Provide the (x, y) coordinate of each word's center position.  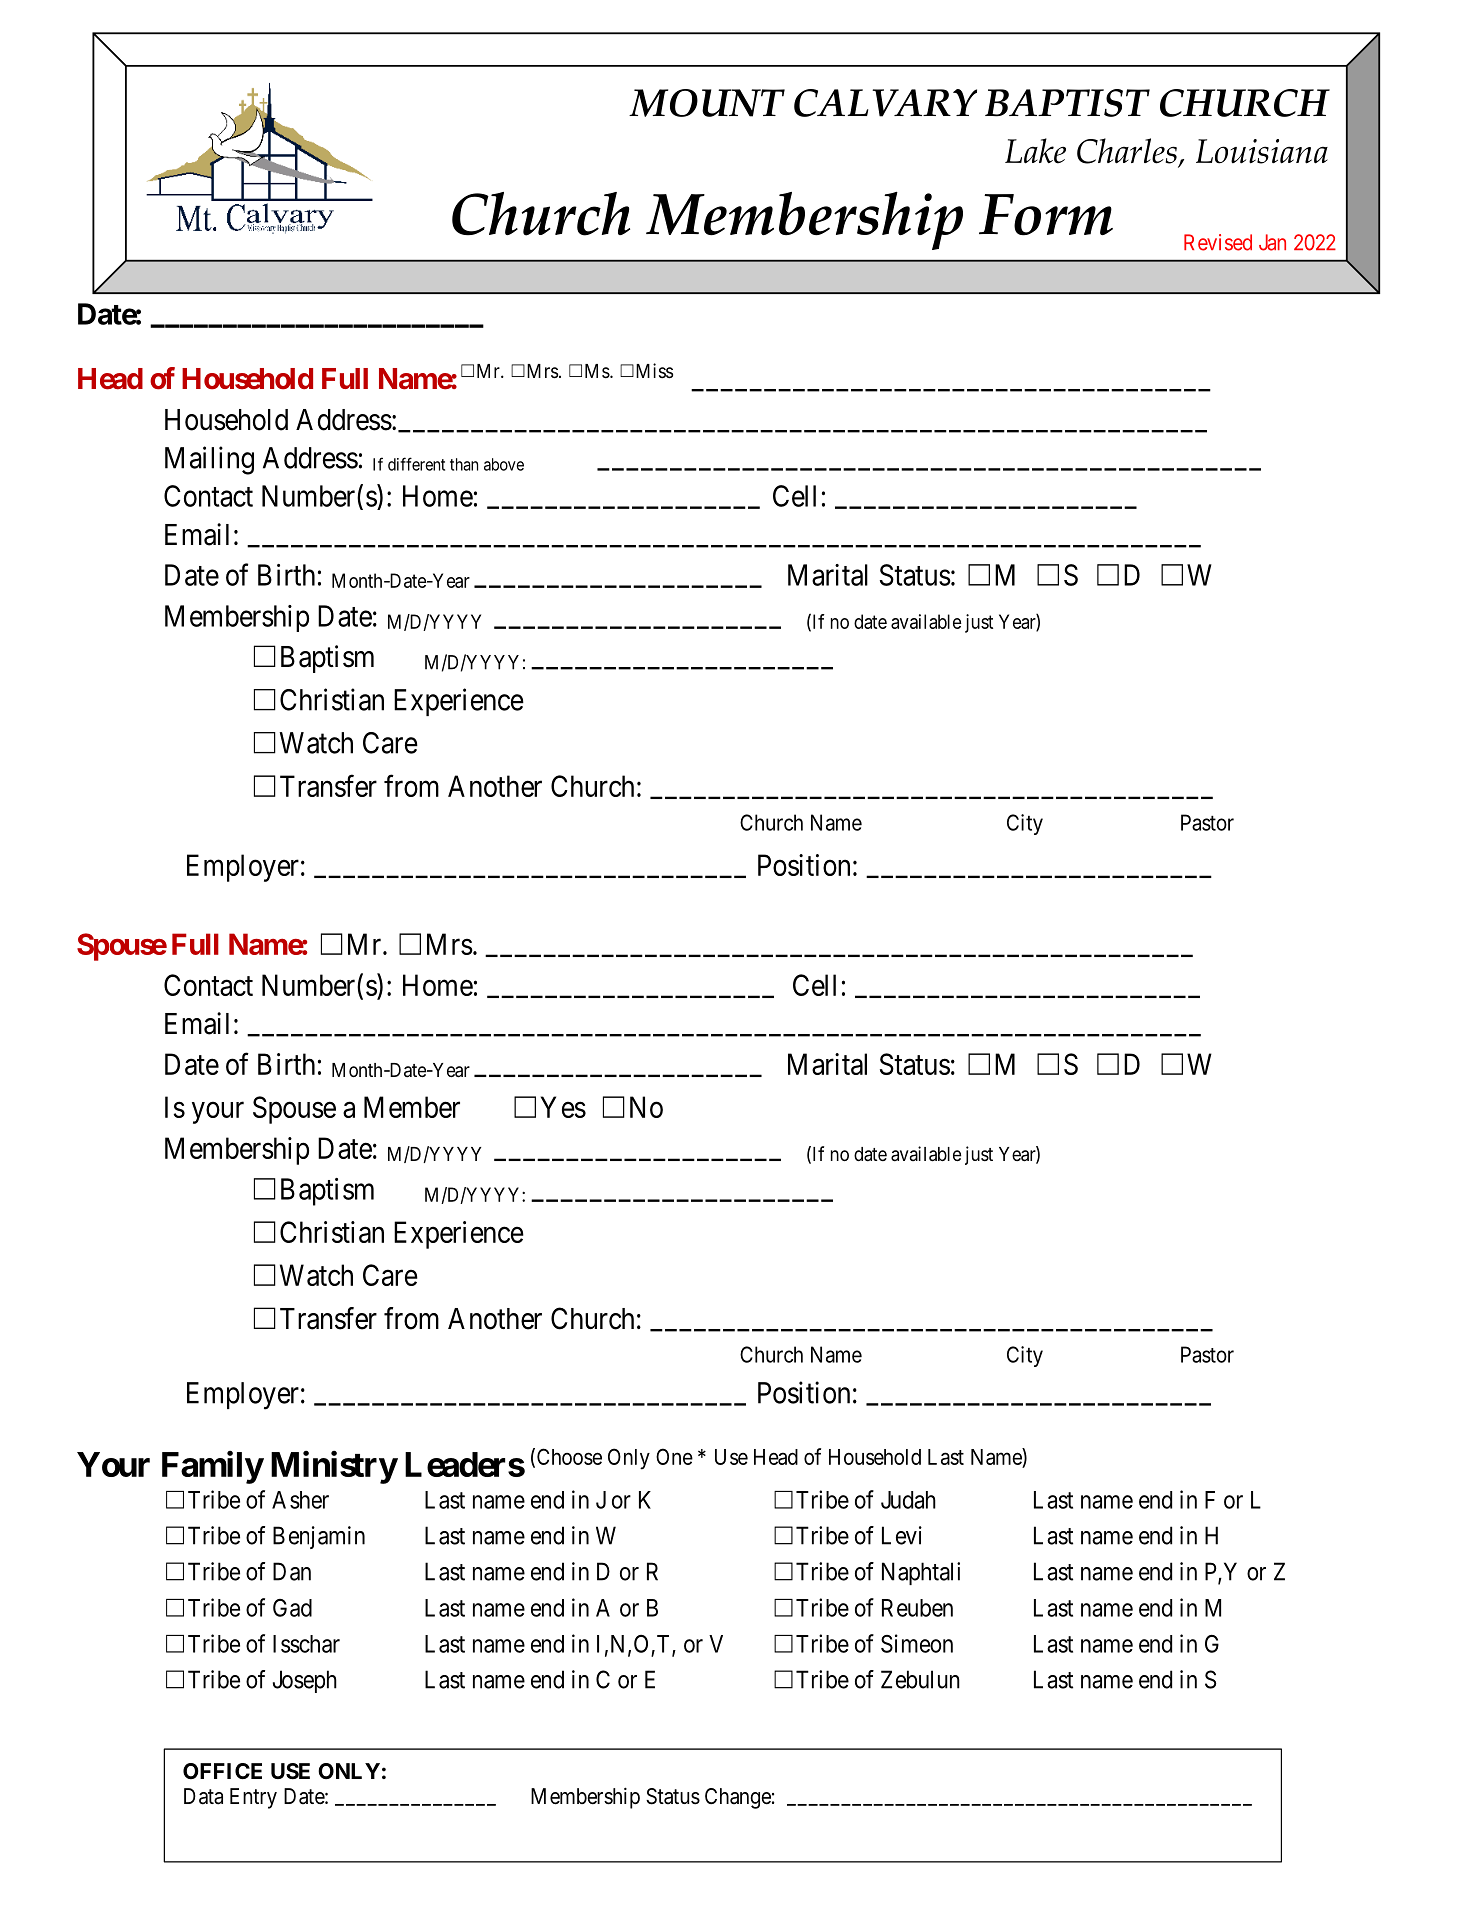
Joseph (305, 1681)
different (416, 464)
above (504, 464)
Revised (1218, 242)
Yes (563, 1107)
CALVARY (885, 103)
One (674, 1456)
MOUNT (707, 103)
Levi (902, 1535)
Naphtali (921, 1573)
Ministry (334, 1467)
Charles (1128, 152)
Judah (908, 1500)
